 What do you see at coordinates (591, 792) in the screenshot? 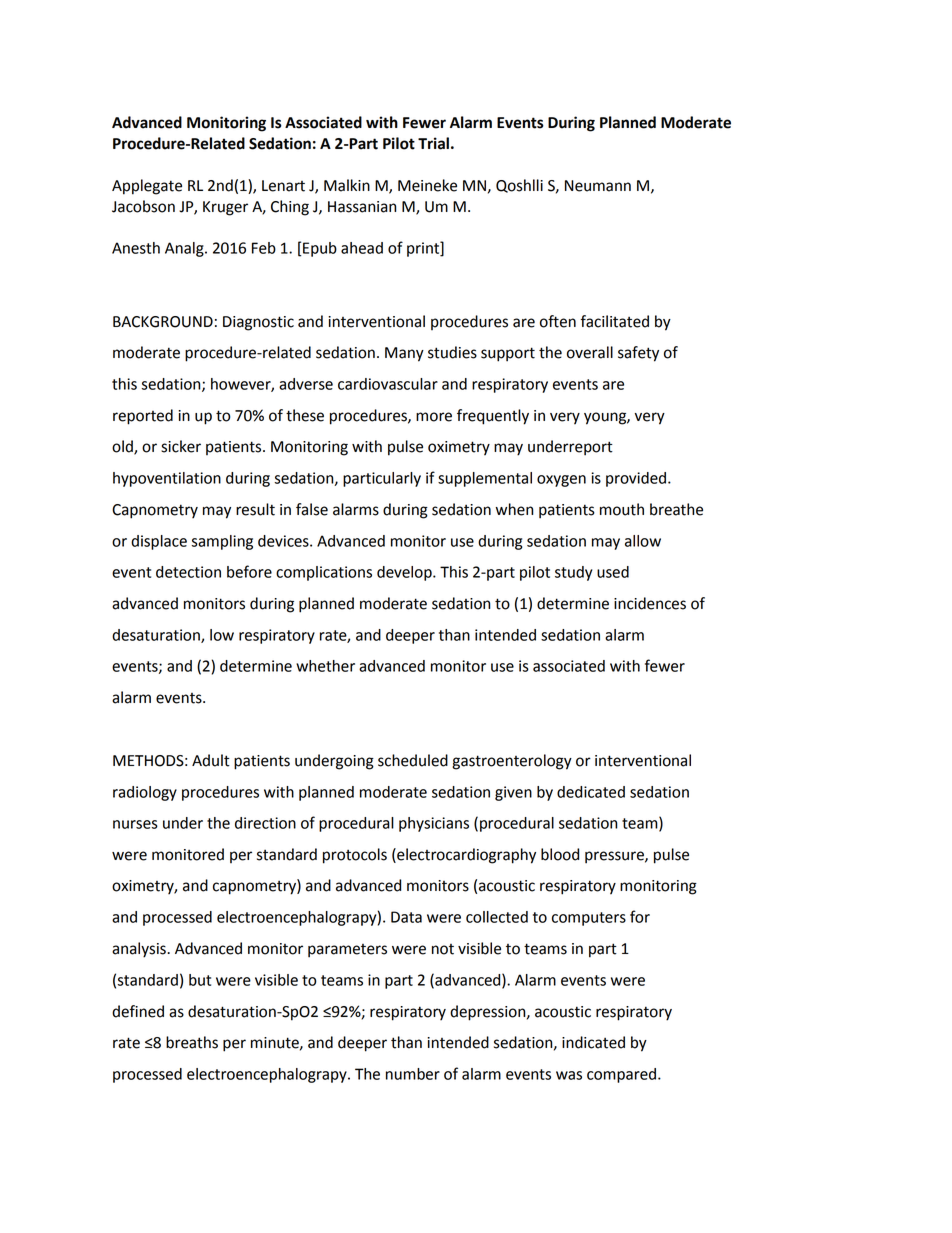
I see `dedicated` at bounding box center [591, 792].
